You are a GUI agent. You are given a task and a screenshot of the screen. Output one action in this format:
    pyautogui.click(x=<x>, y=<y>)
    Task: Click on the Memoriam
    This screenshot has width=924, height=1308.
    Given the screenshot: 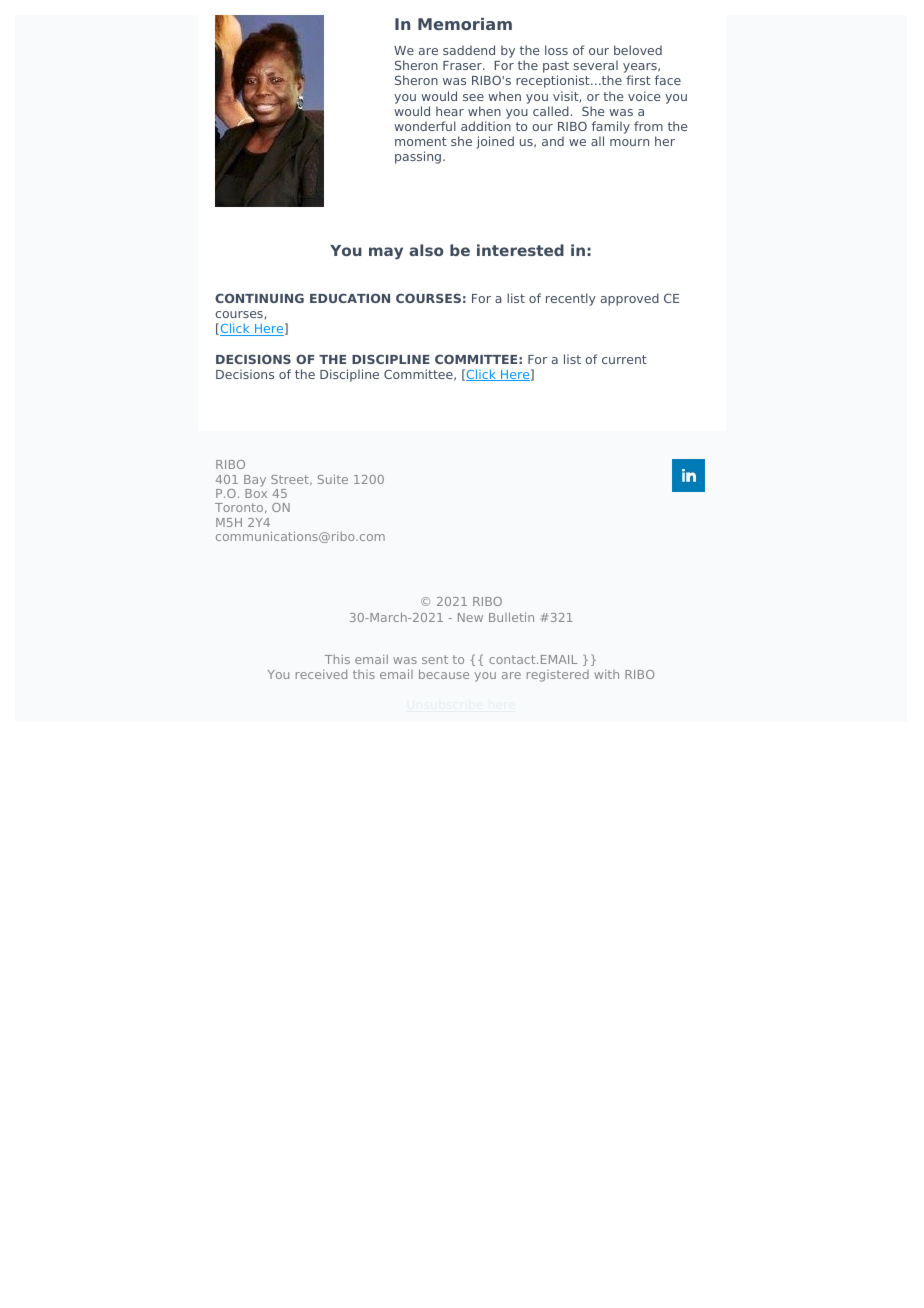 What is the action you would take?
    pyautogui.click(x=465, y=24)
